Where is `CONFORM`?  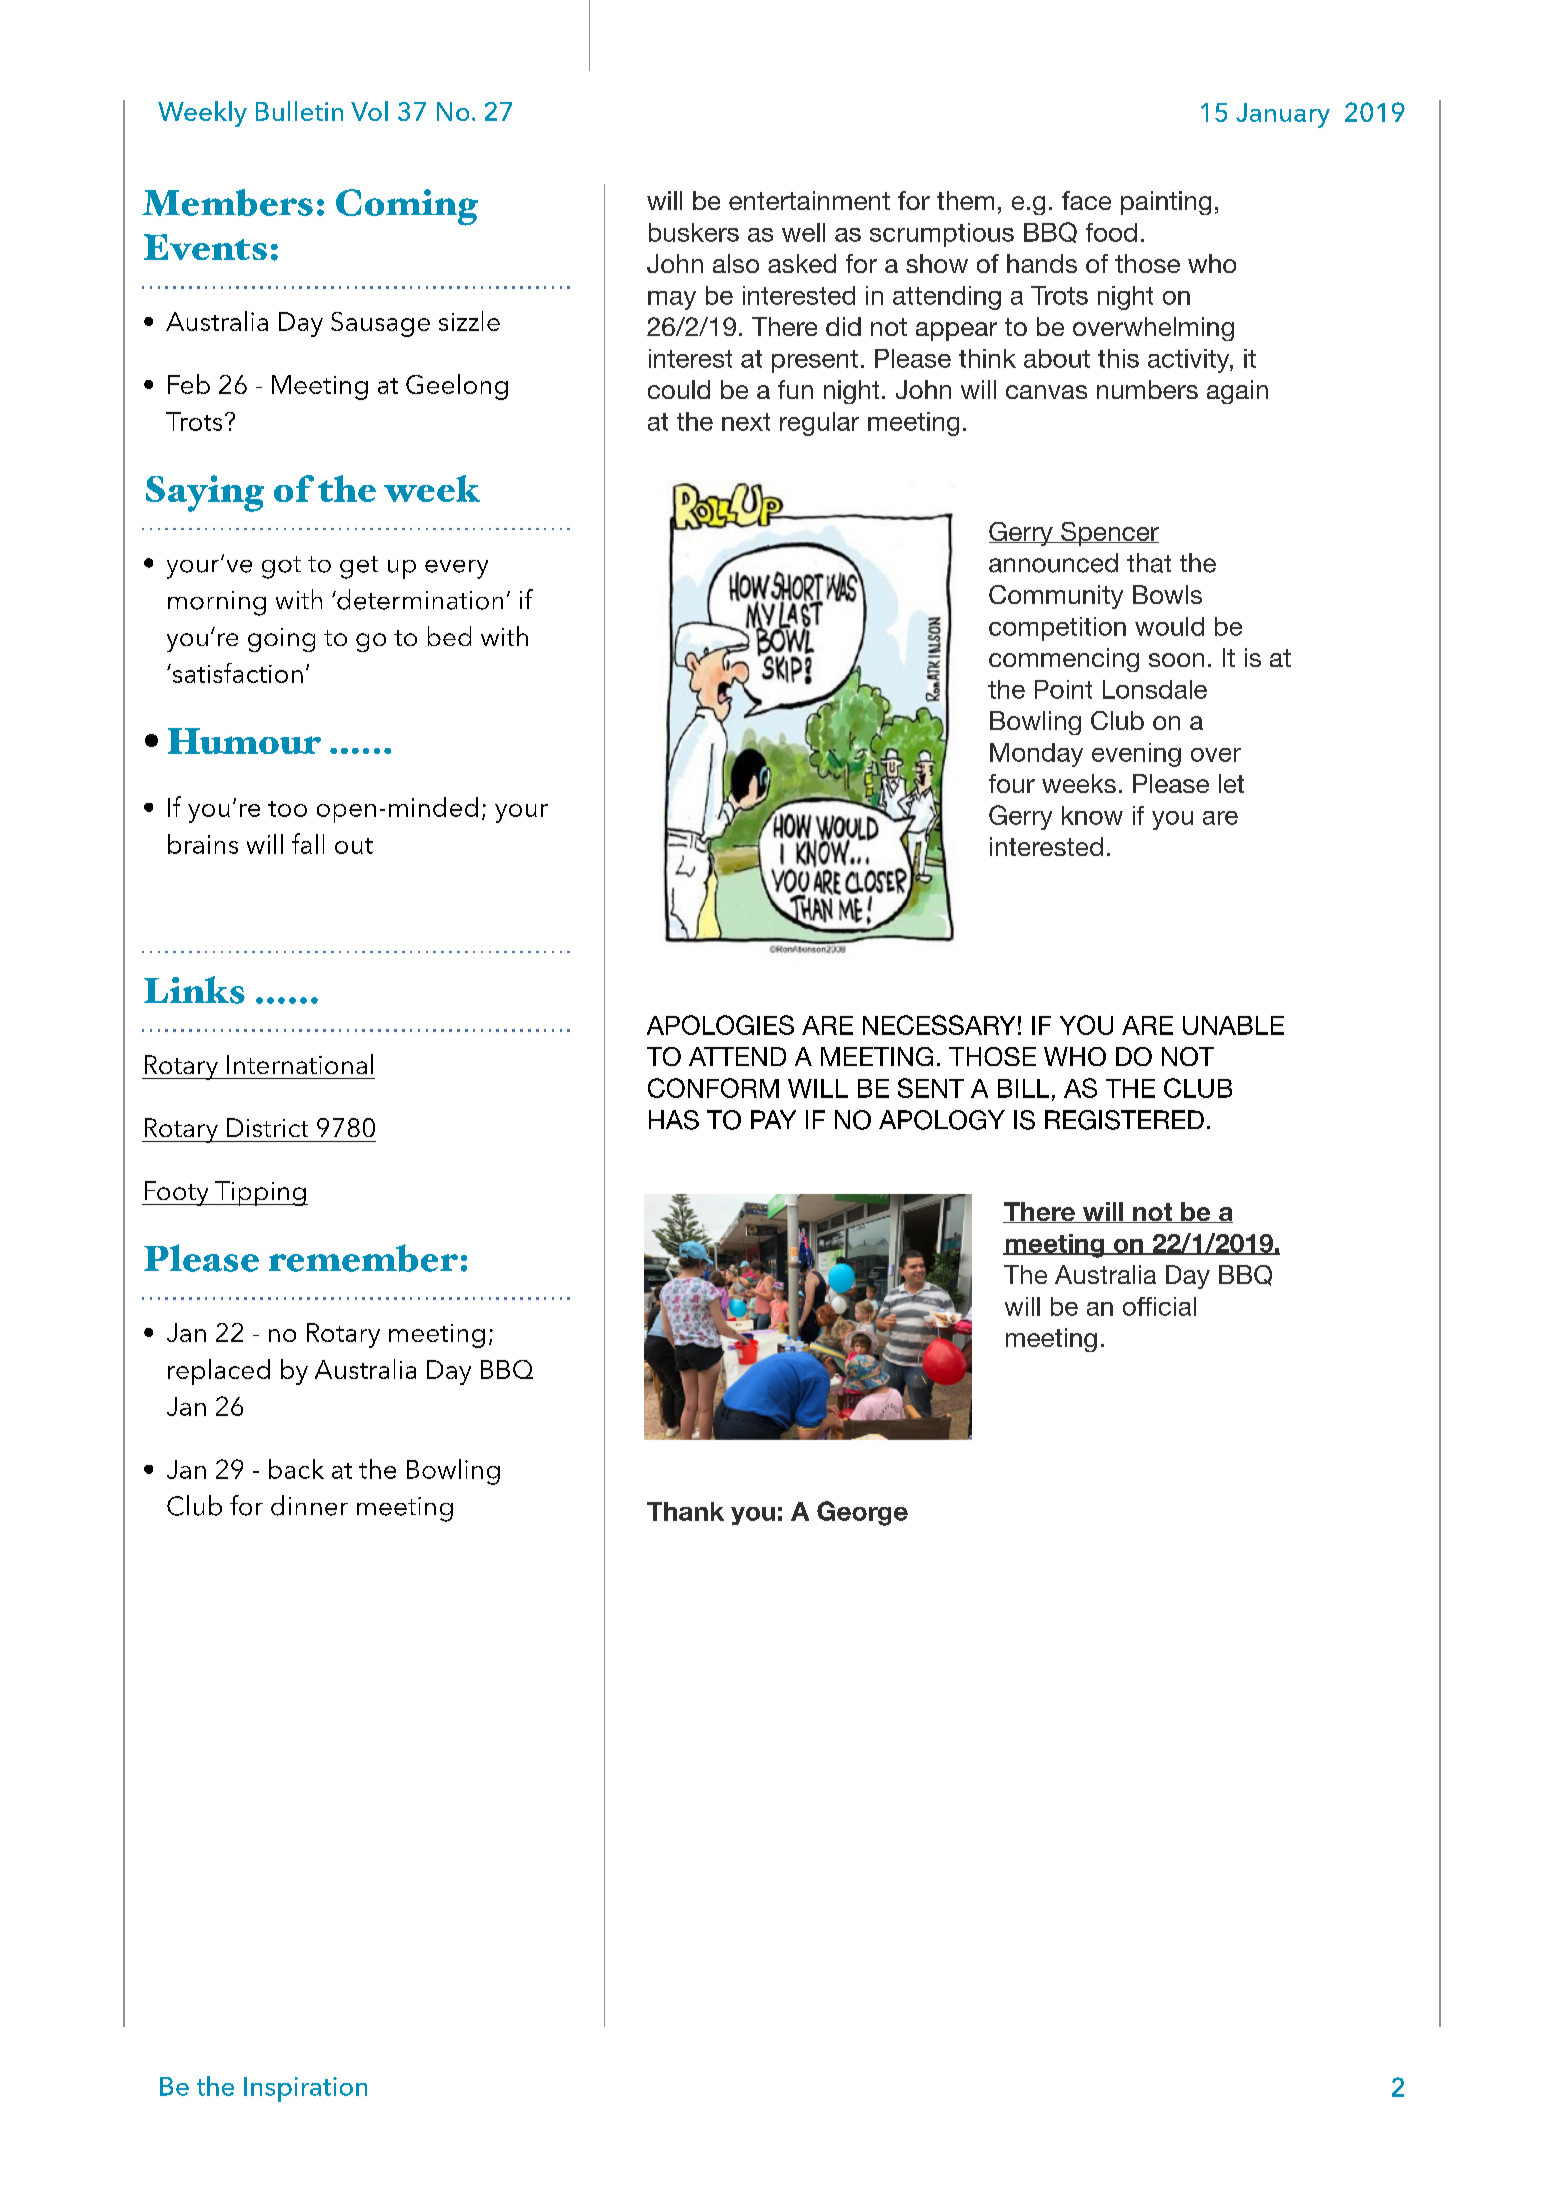 CONFORM is located at coordinates (713, 1088).
